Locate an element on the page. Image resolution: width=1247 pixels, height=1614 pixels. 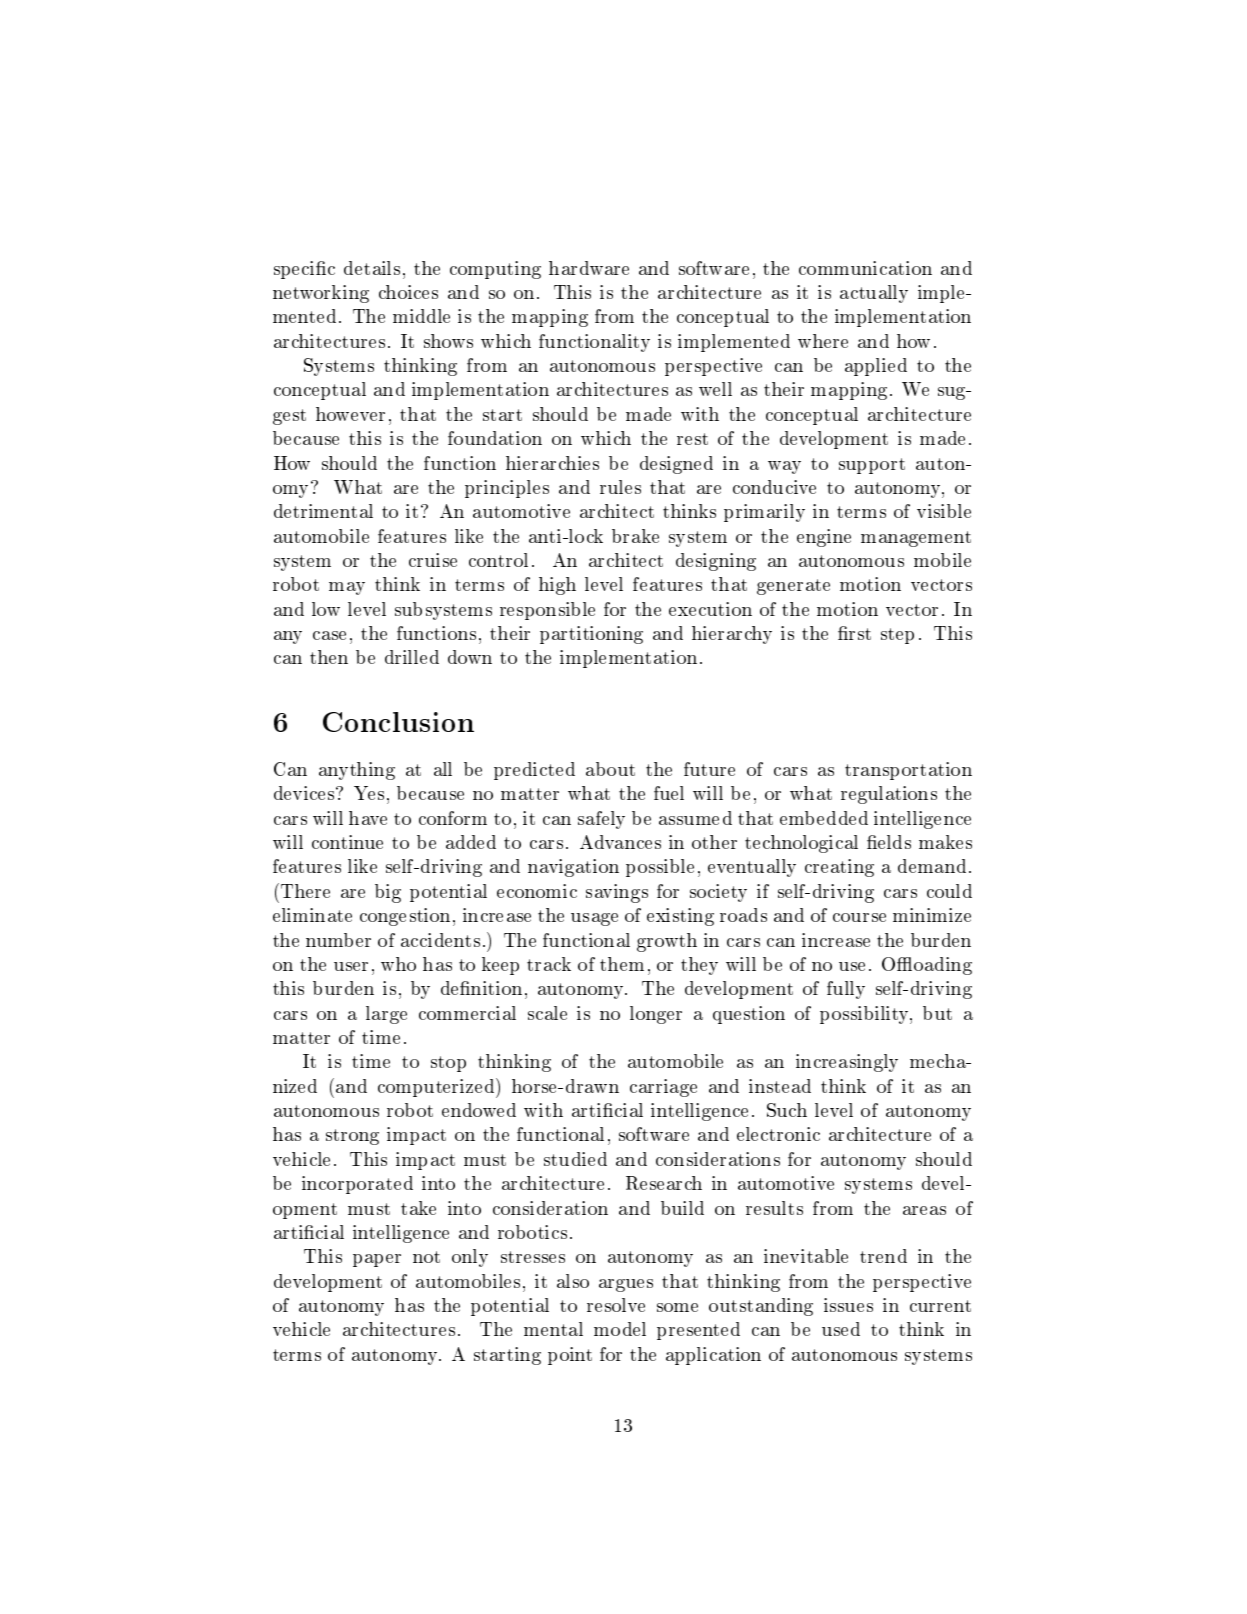
who is located at coordinates (398, 964).
